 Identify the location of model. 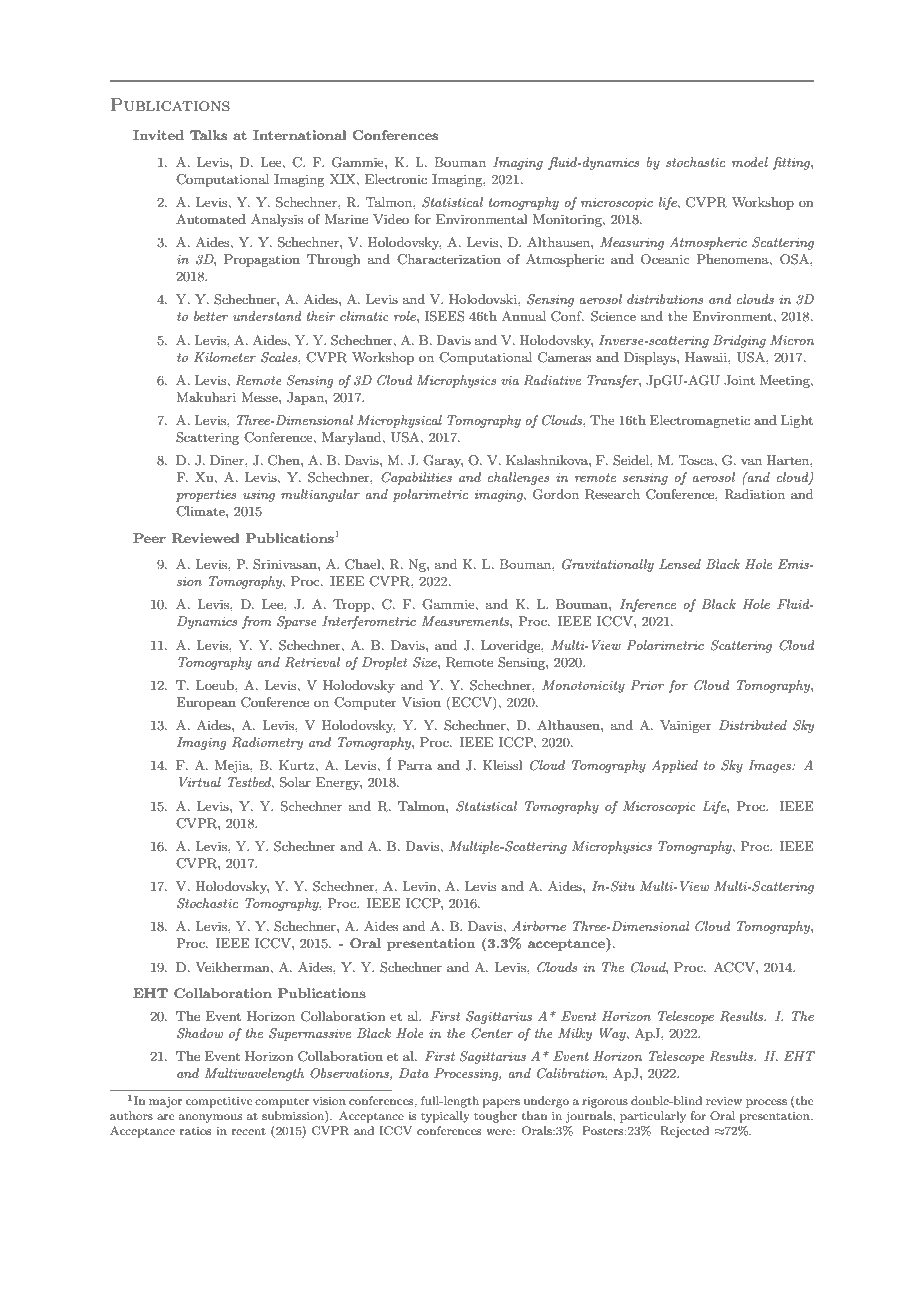
(750, 162).
